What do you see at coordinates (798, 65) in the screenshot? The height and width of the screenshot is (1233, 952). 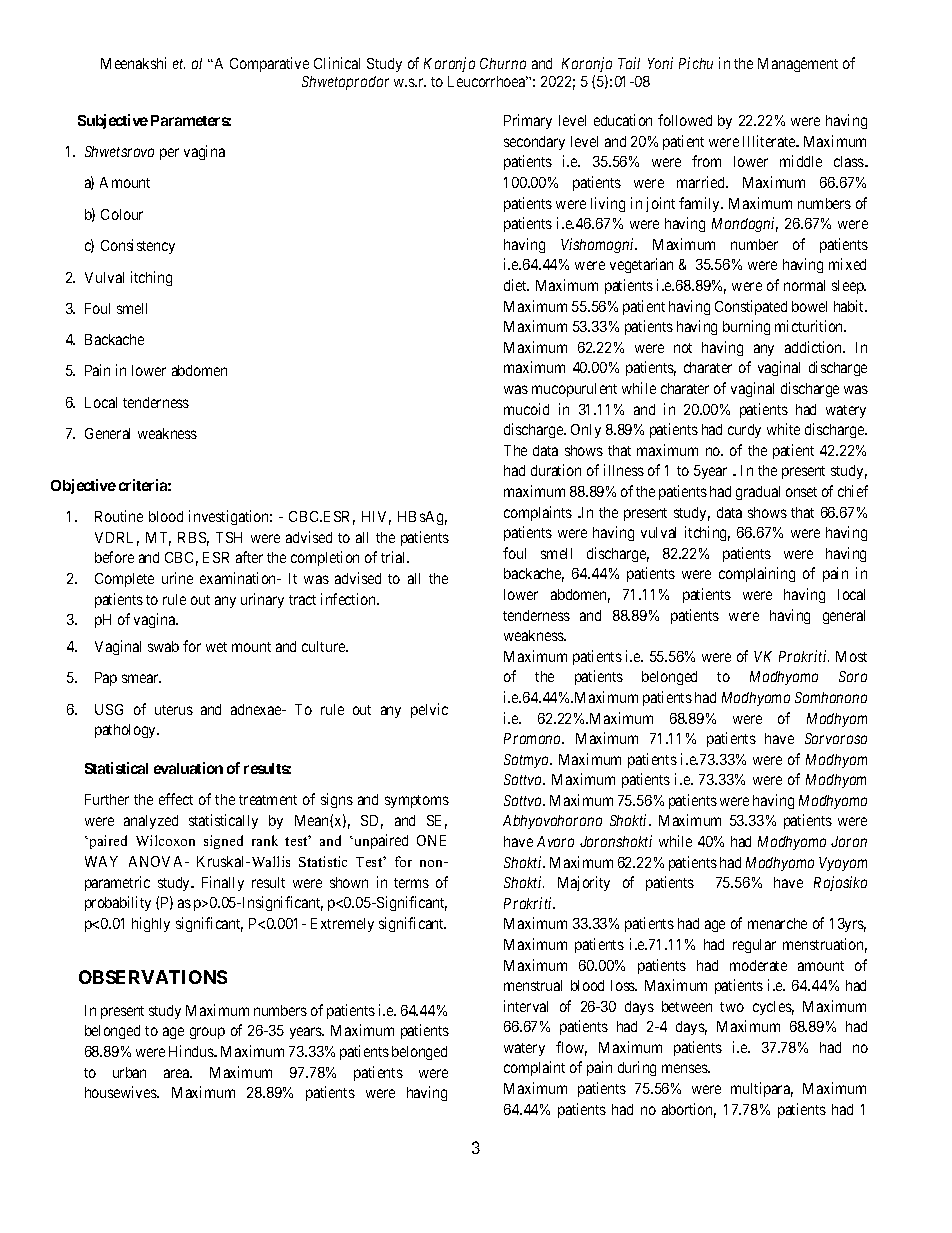 I see `Management` at bounding box center [798, 65].
